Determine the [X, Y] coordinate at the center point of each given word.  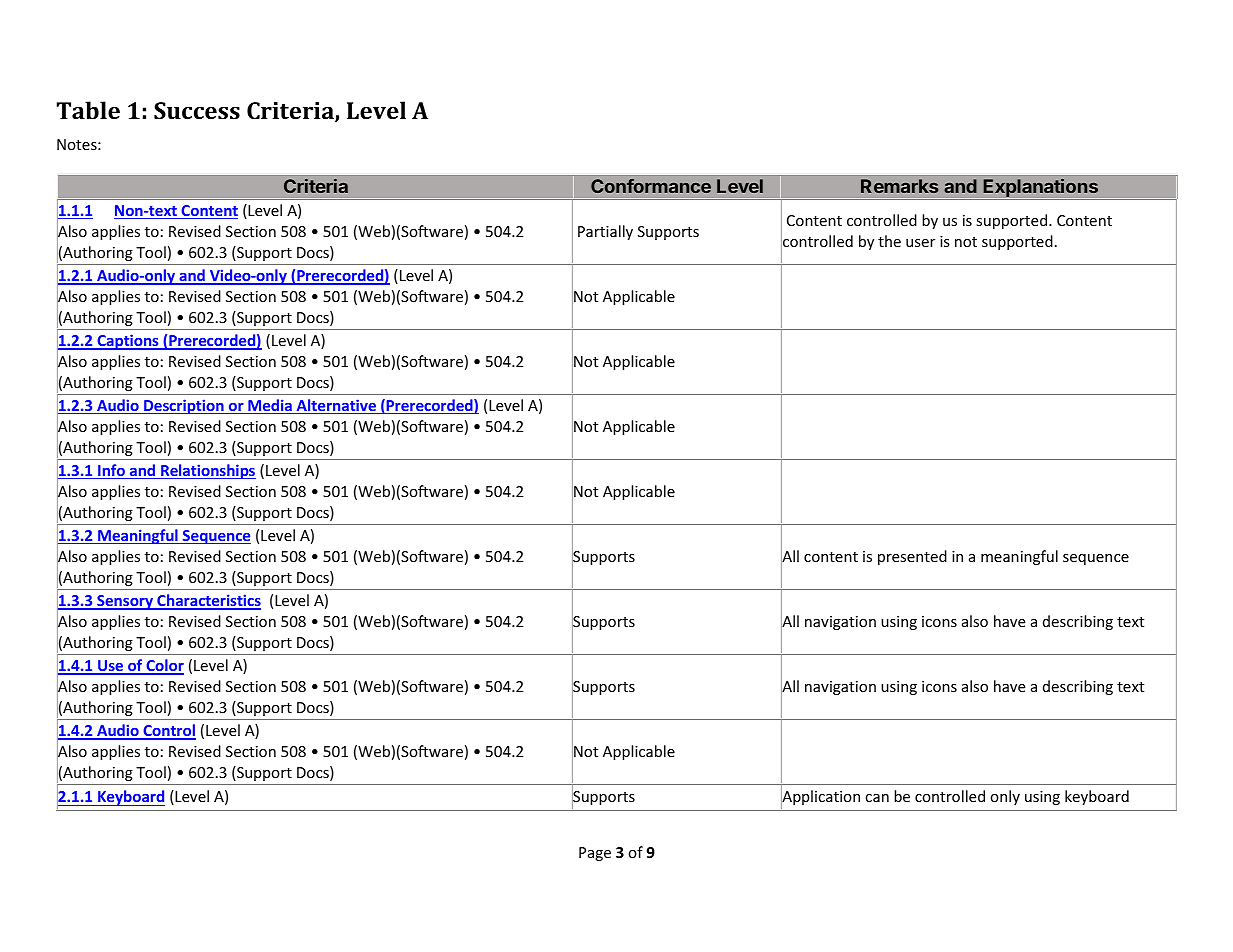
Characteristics [208, 601]
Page [595, 854]
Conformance [651, 186]
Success [197, 110]
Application [820, 798]
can [877, 798]
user [920, 243]
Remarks [899, 186]
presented [912, 557]
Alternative [336, 406]
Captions [128, 342]
